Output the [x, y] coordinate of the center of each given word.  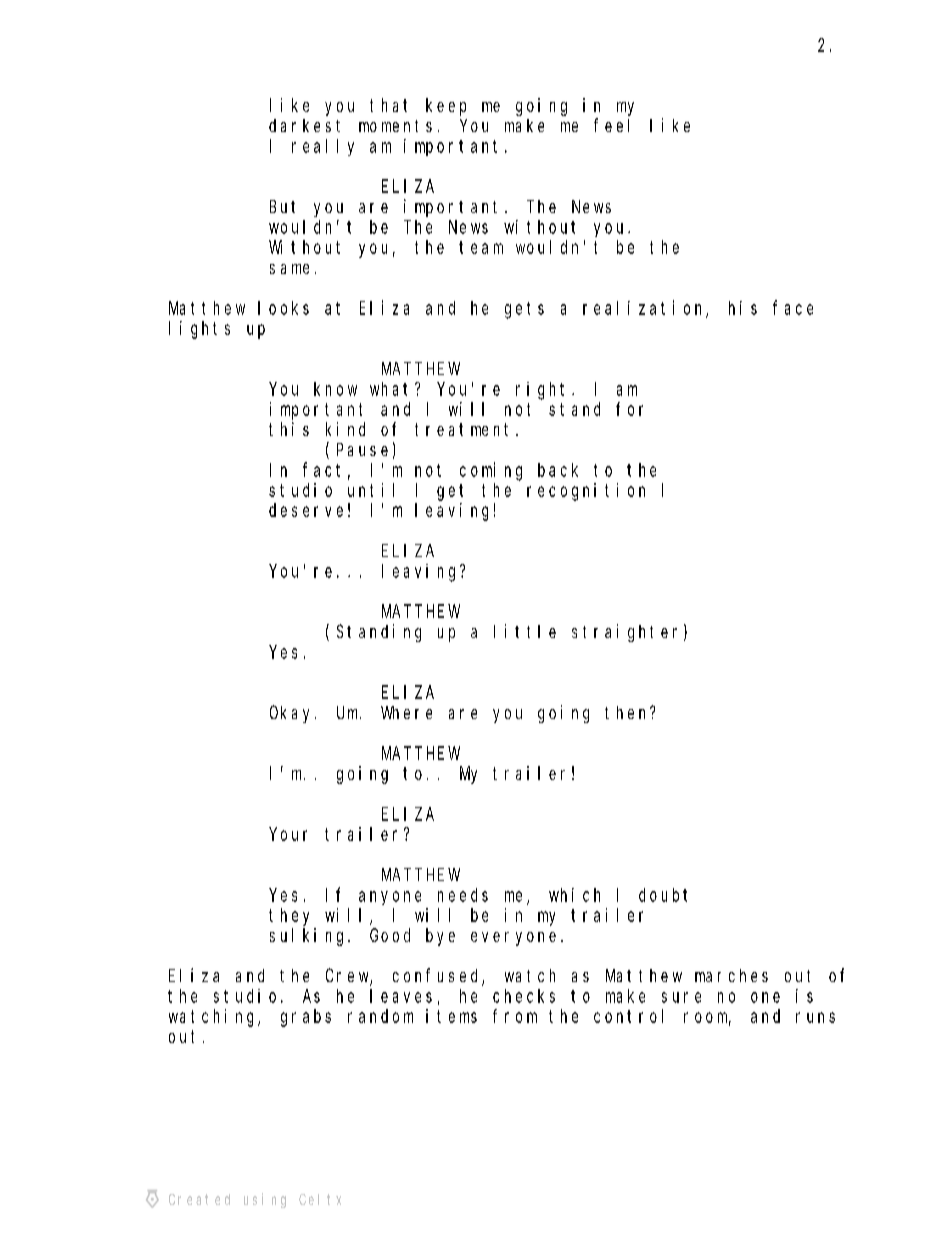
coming [491, 471]
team [481, 247]
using [265, 1200]
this [289, 429]
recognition [586, 492]
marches [731, 975]
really [323, 147]
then [628, 712]
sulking [309, 937]
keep [446, 107]
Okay [293, 714]
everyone [513, 939]
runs [815, 1017]
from [515, 1016]
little [525, 631]
